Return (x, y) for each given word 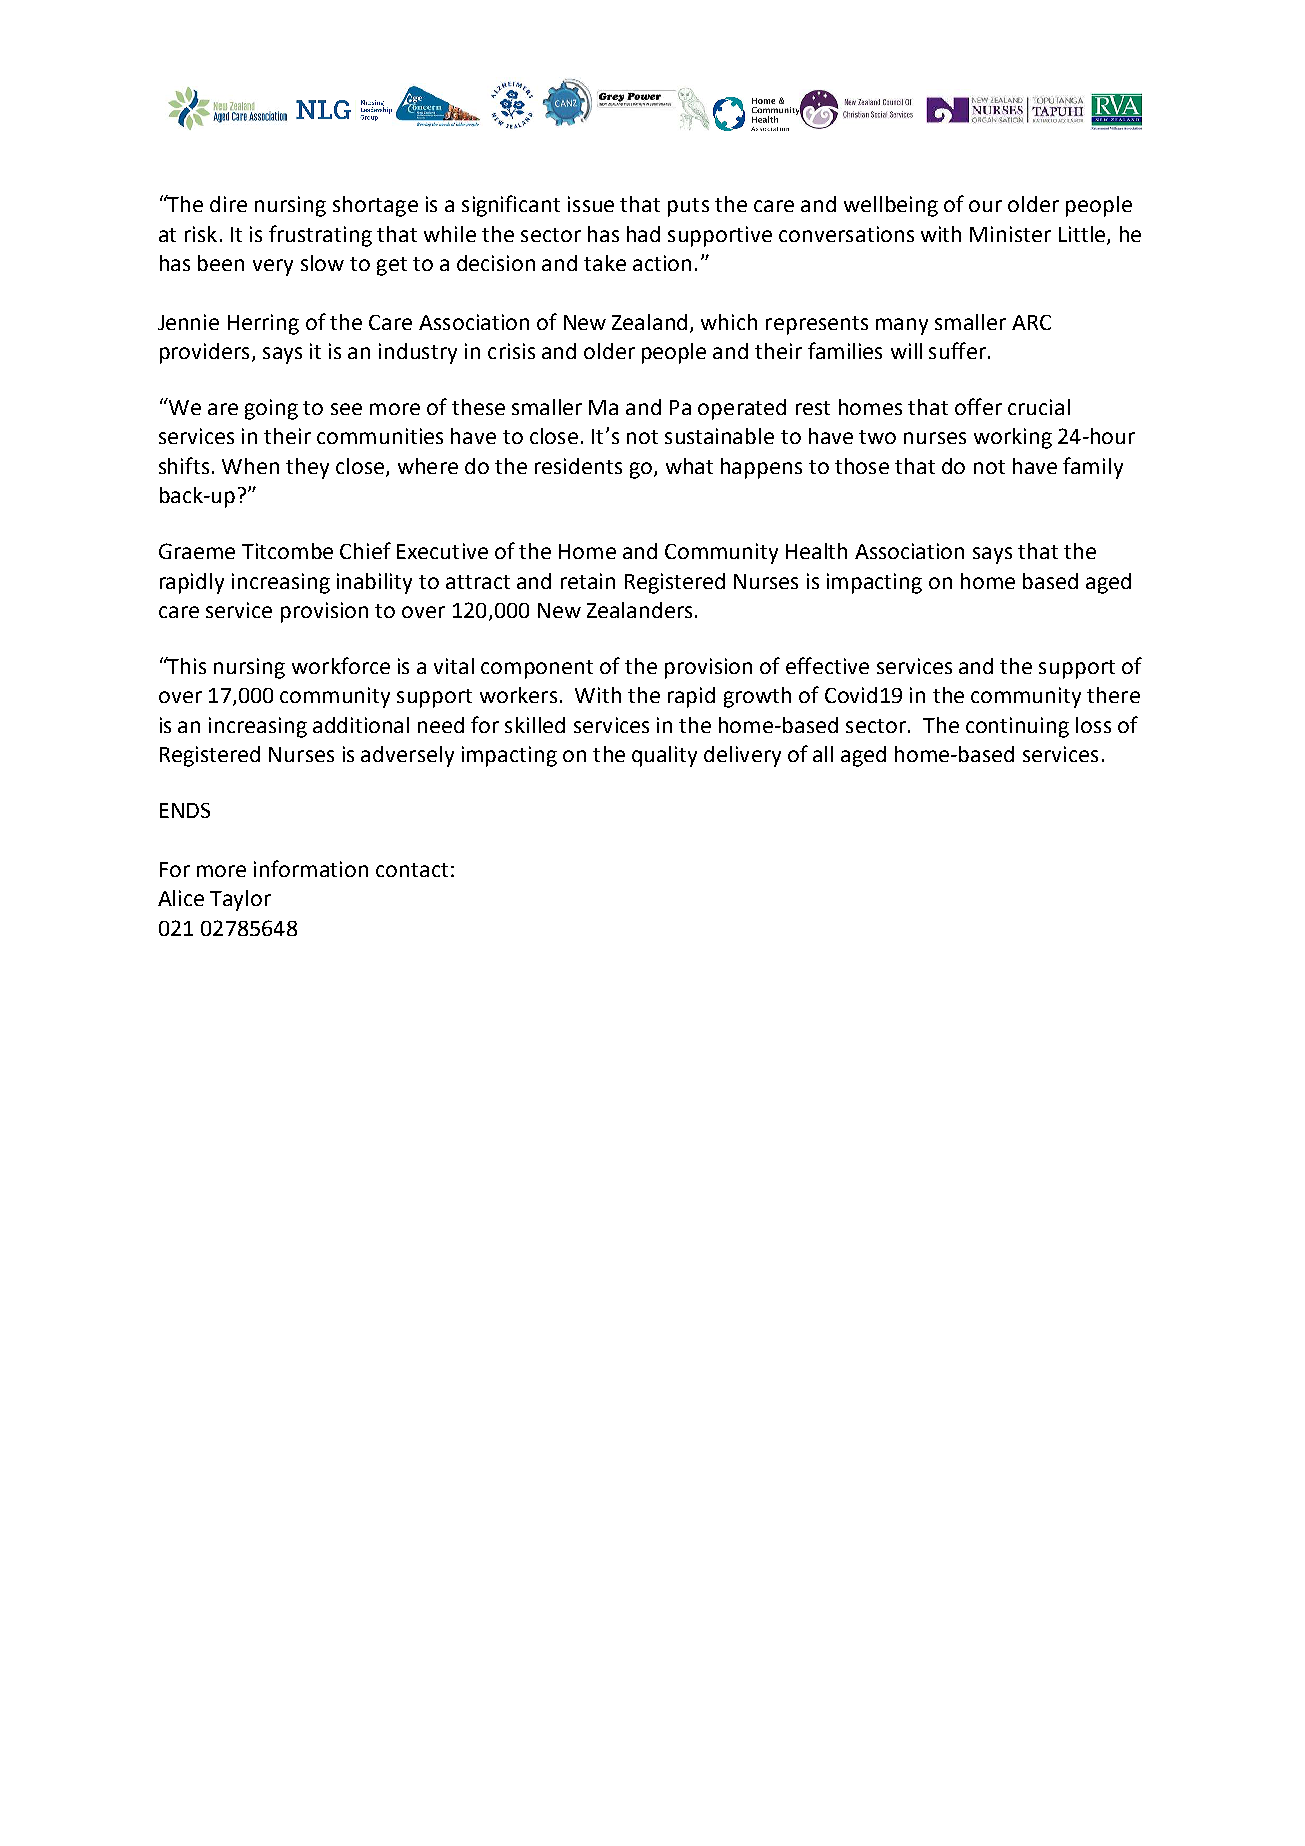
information (311, 868)
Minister (1010, 234)
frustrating (320, 236)
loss (1093, 725)
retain (588, 581)
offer (978, 406)
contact (412, 870)
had (643, 234)
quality (664, 756)
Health (816, 551)
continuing (1017, 727)
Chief (365, 550)
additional (361, 725)
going (271, 409)
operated (742, 409)
